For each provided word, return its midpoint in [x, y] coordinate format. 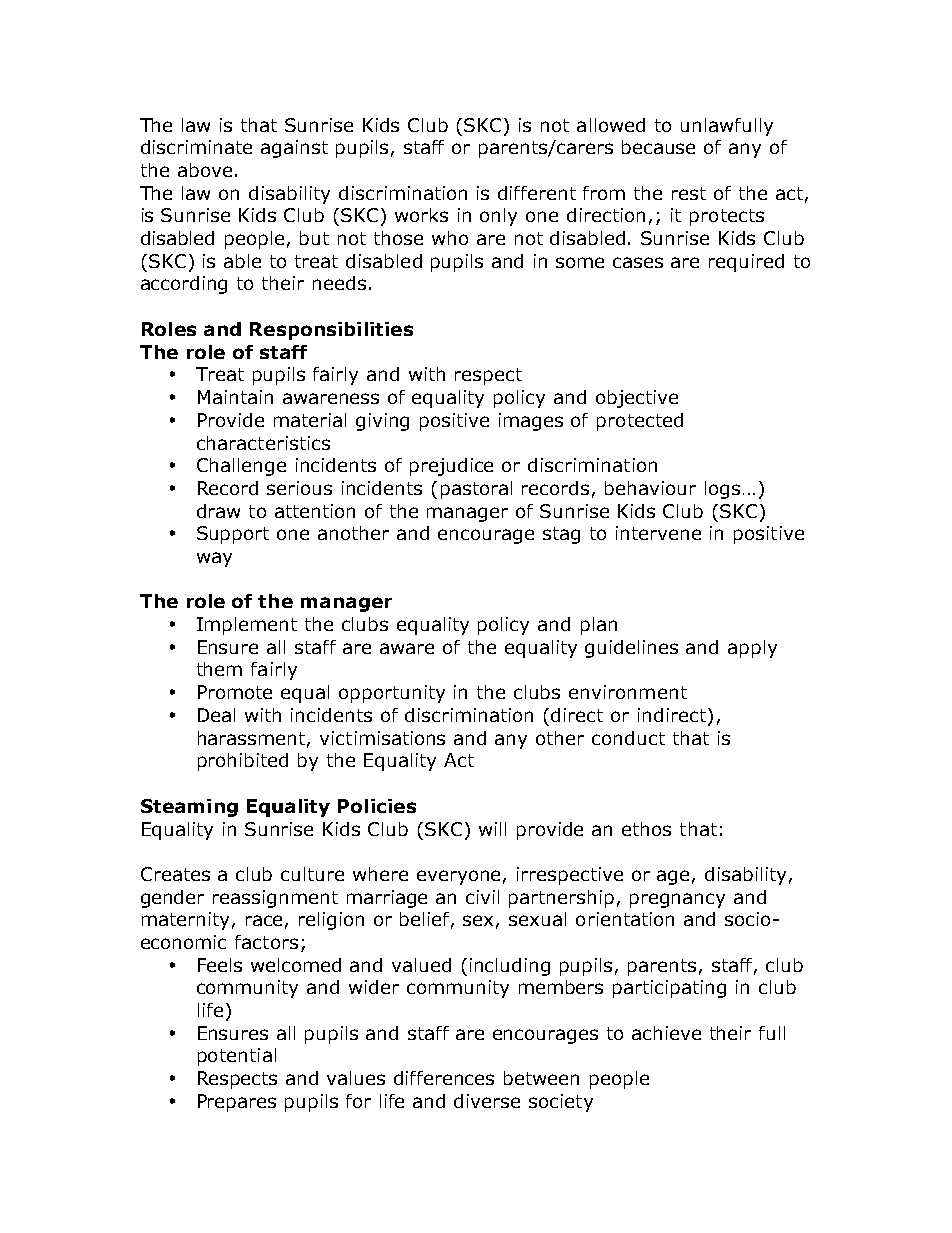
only [498, 217]
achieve [666, 1033]
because [658, 147]
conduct [628, 738]
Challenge [241, 467]
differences [444, 1078]
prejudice [451, 467]
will [492, 829]
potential [237, 1057]
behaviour [650, 488]
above [205, 170]
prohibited [243, 762]
